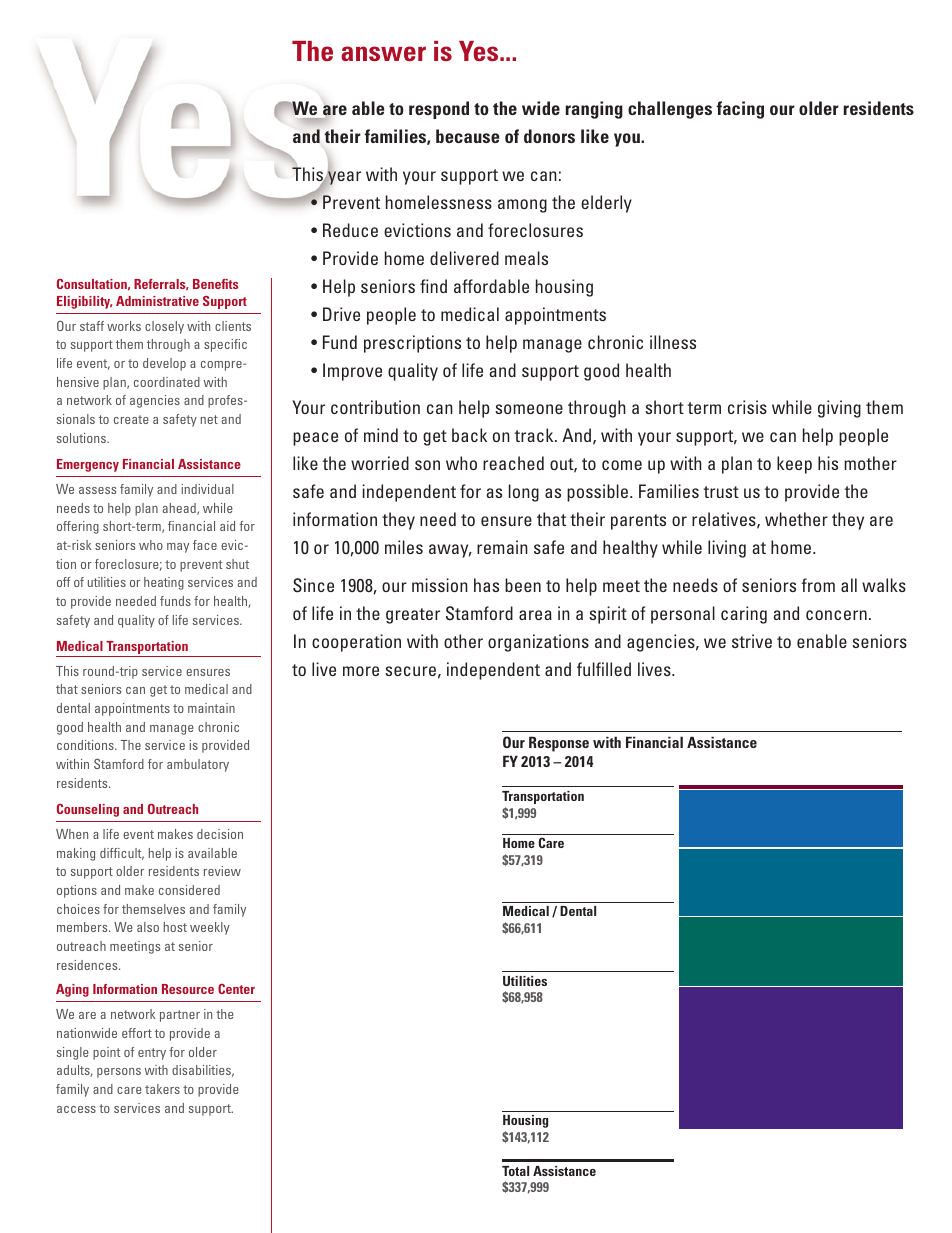 The image size is (952, 1233). What do you see at coordinates (752, 641) in the page?
I see `strive` at bounding box center [752, 641].
